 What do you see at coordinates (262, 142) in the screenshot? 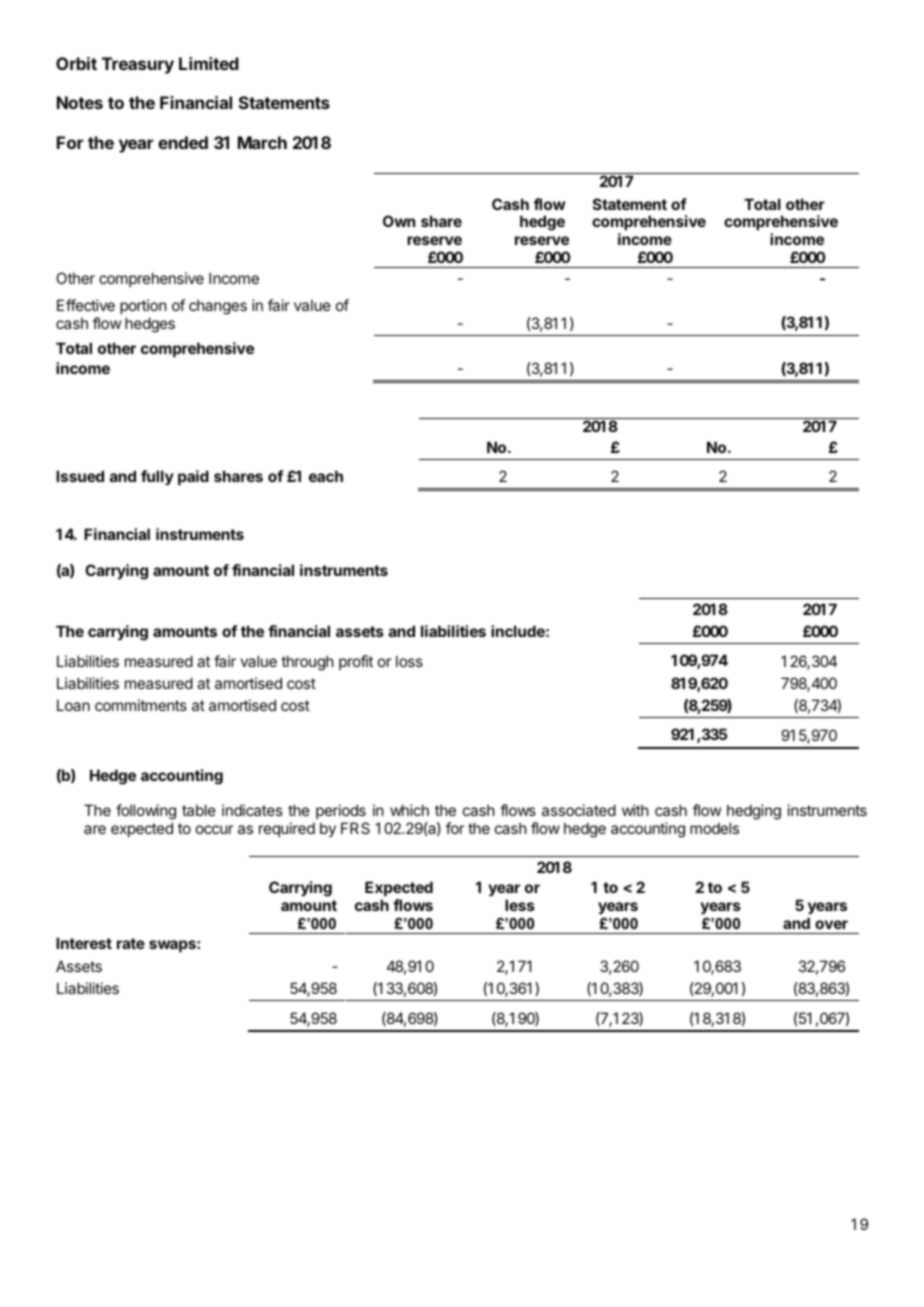
I see `March` at bounding box center [262, 142].
